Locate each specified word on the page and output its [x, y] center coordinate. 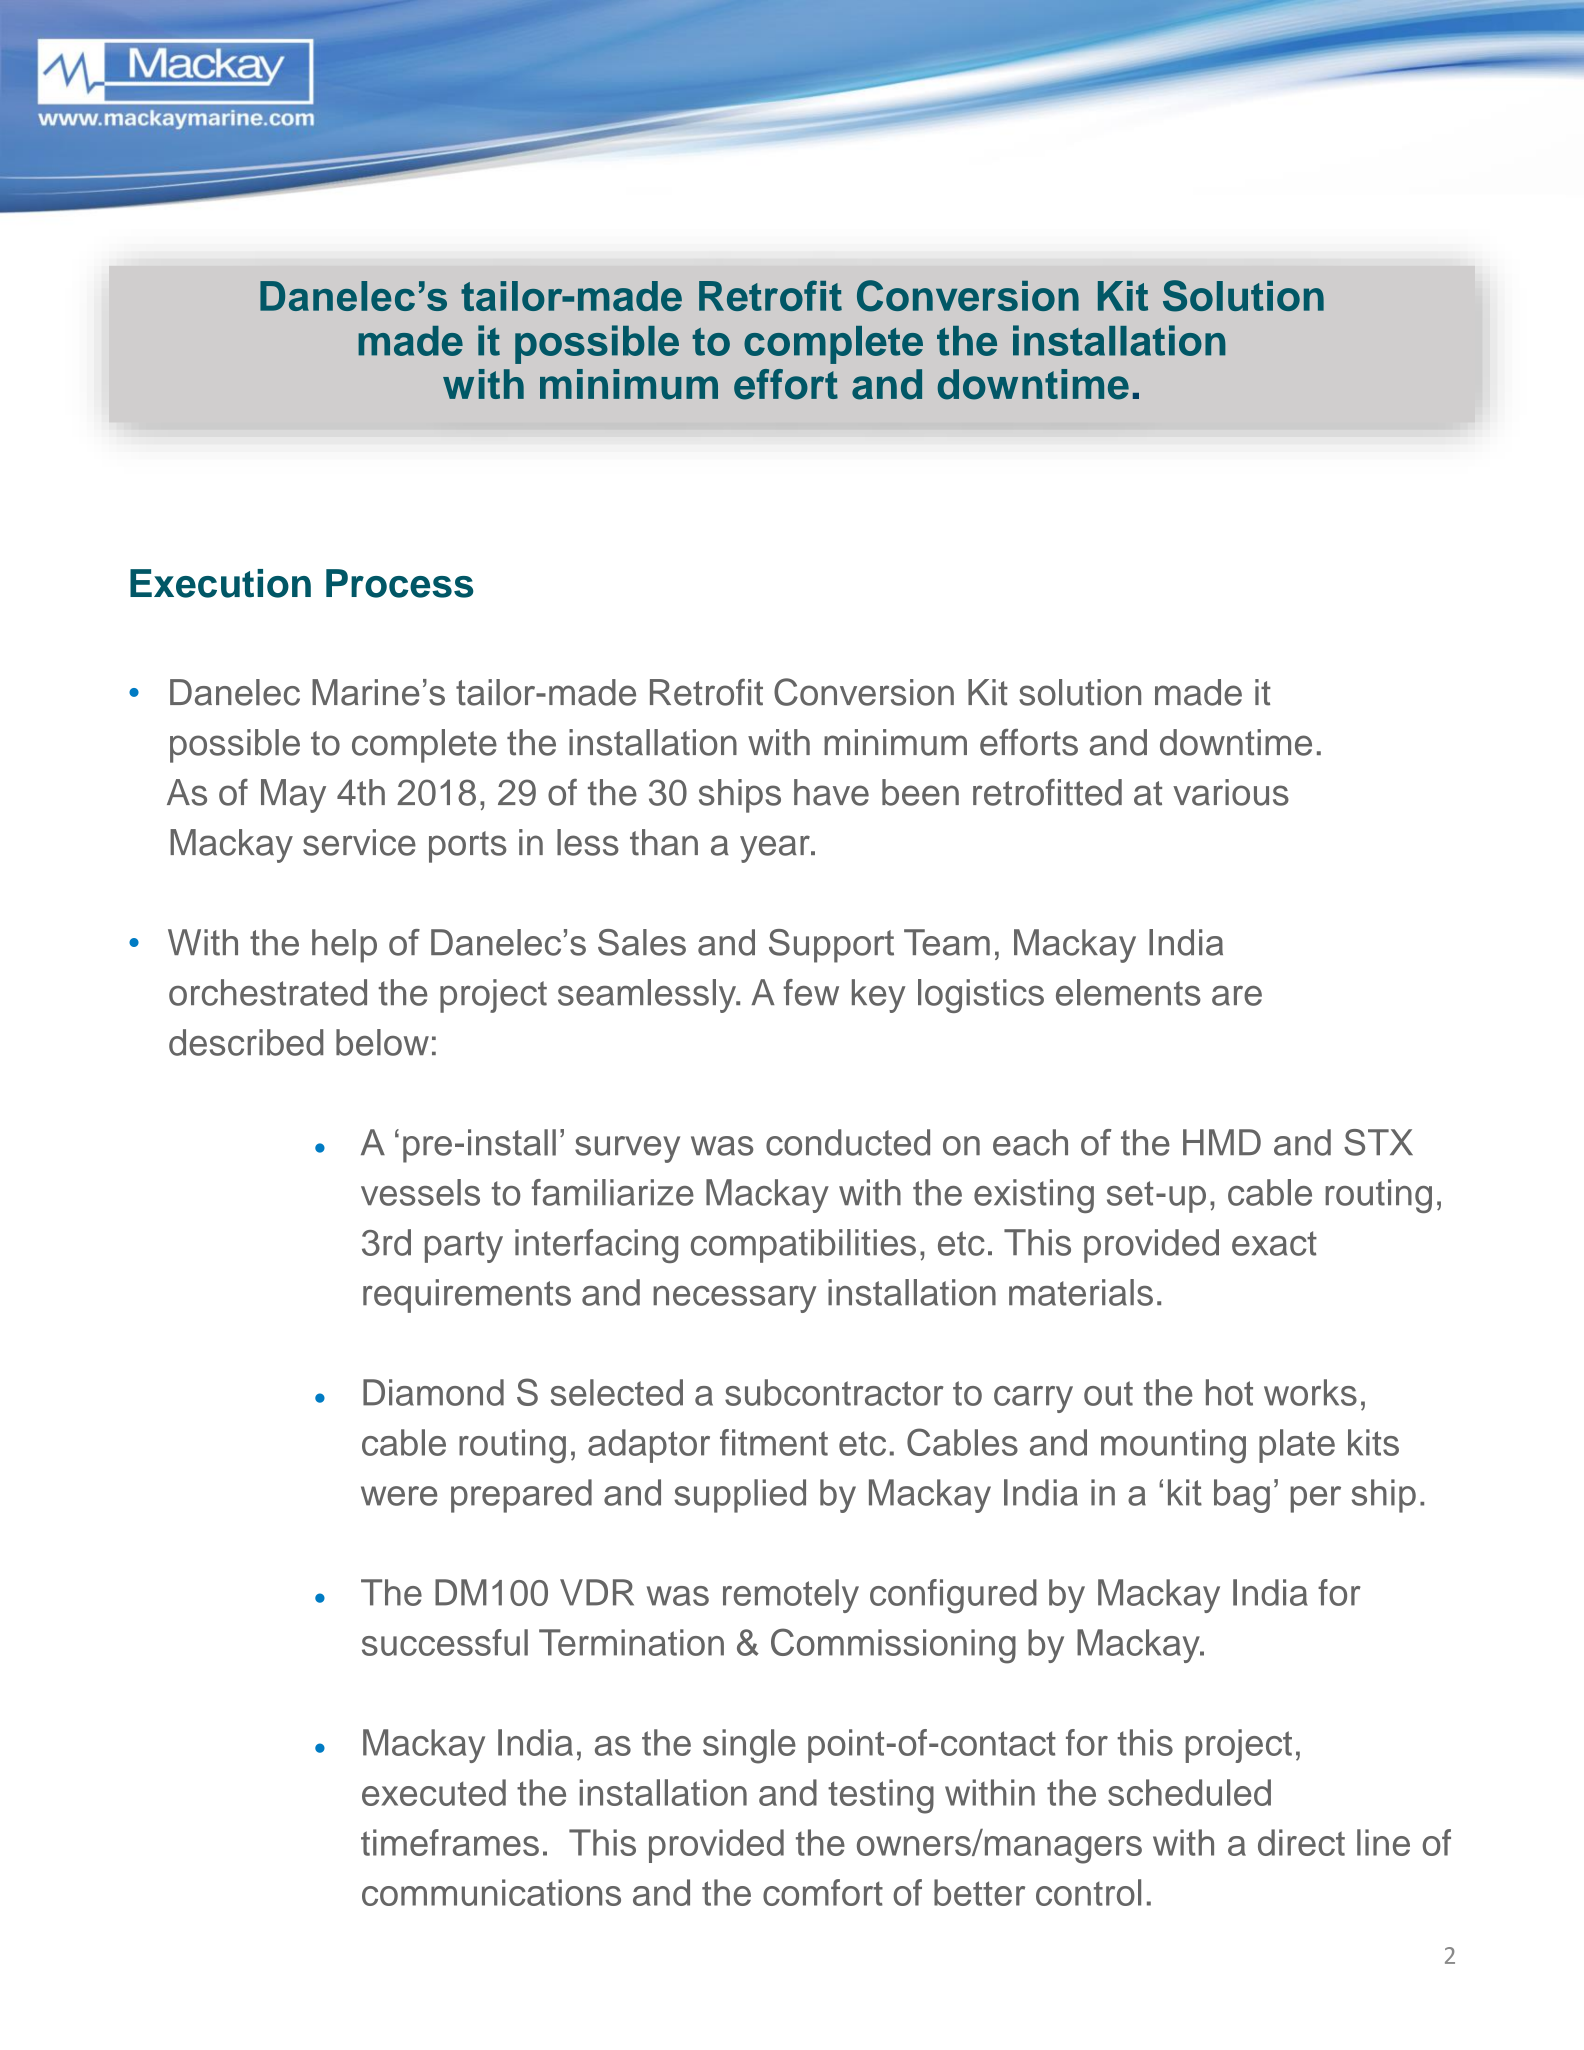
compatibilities [803, 1246]
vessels [420, 1192]
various [1231, 792]
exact [1274, 1243]
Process [400, 583]
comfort [823, 1892]
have [831, 792]
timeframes [450, 1842]
